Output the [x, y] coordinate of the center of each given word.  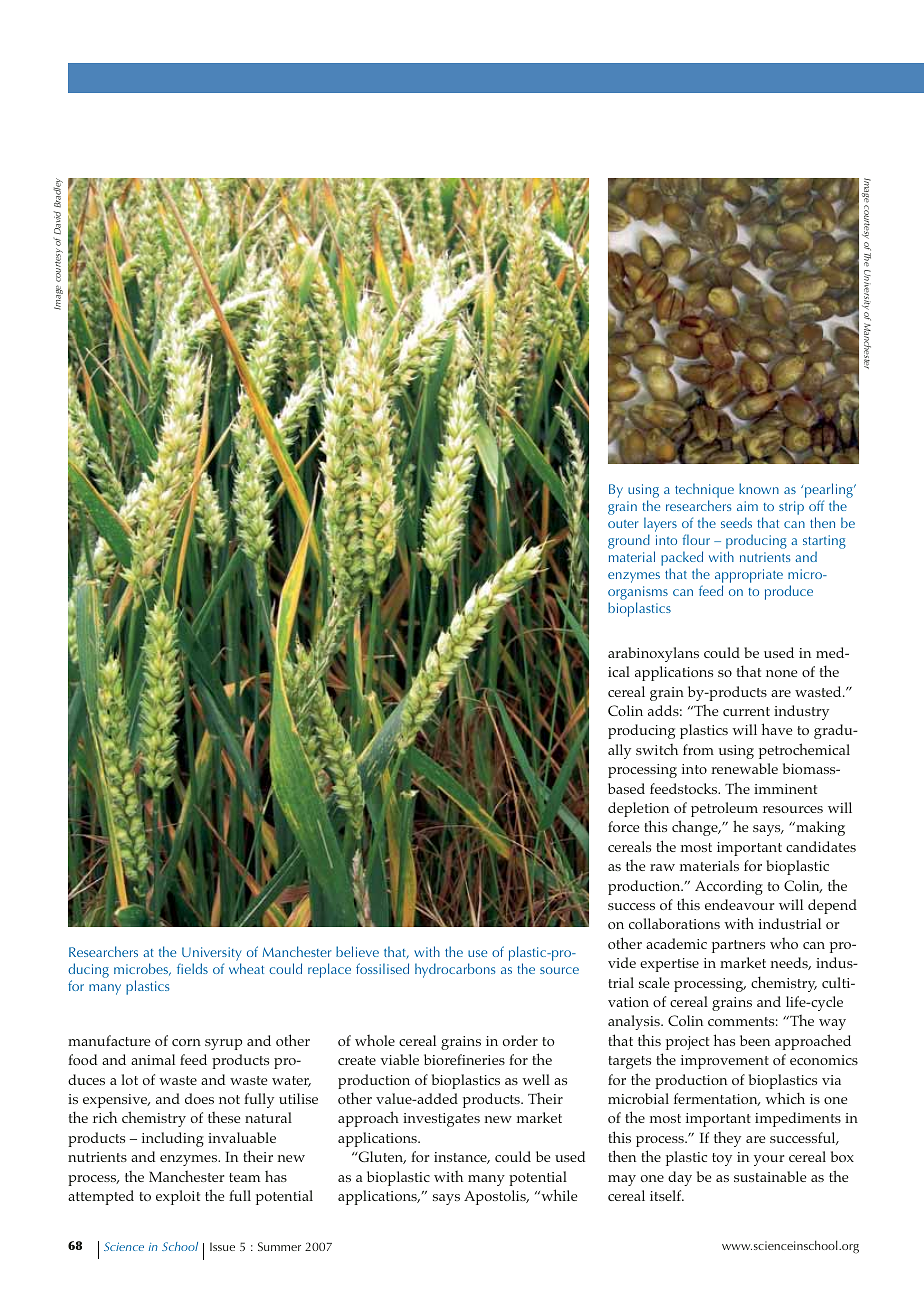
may [622, 1180]
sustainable [770, 1176]
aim [747, 506]
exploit [178, 1197]
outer [623, 524]
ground [629, 541]
